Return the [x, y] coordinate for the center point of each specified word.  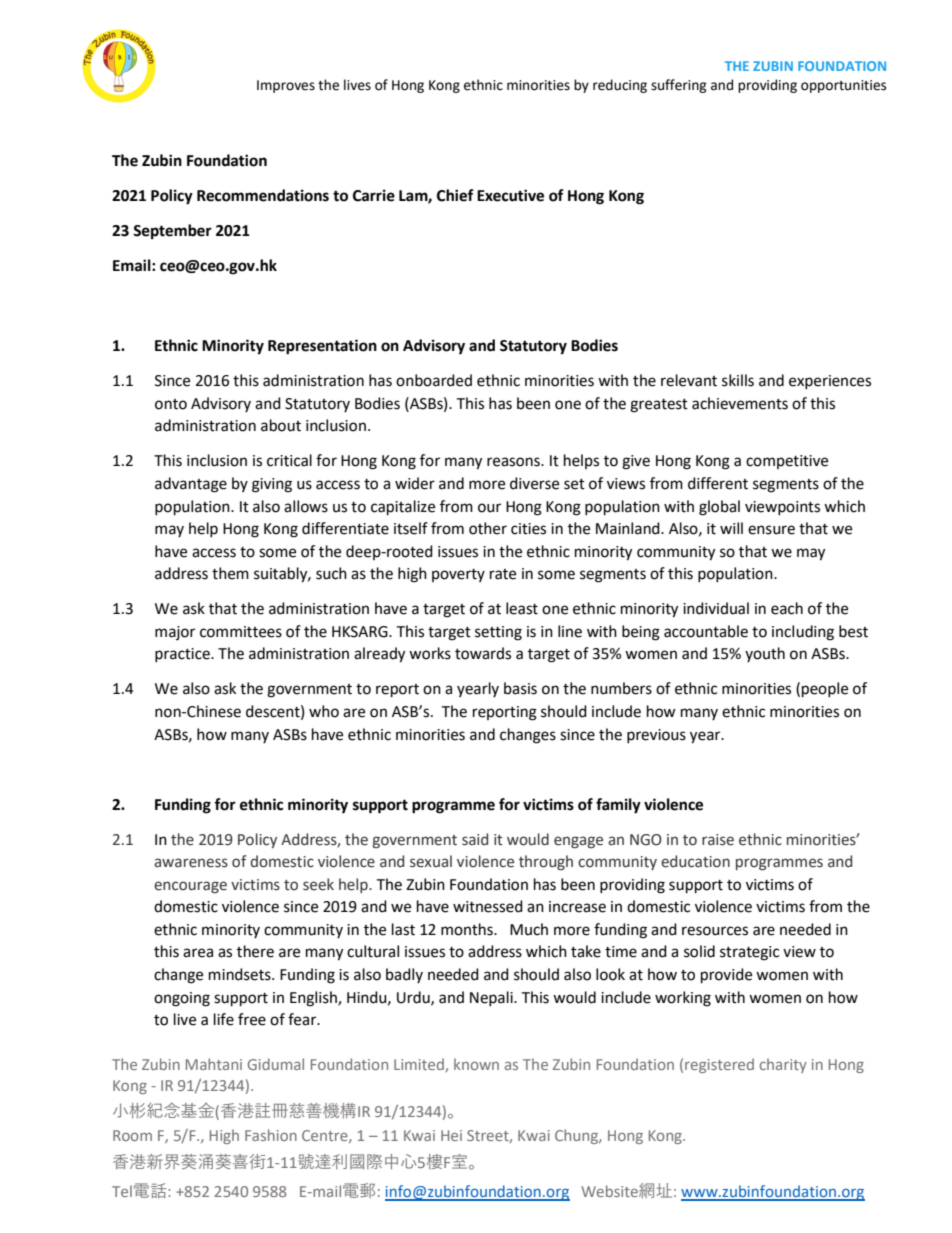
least [522, 608]
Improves [286, 86]
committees [241, 632]
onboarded [434, 380]
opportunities [843, 86]
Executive [510, 195]
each [787, 608]
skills [738, 380]
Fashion [271, 1135]
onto [171, 404]
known [476, 1064]
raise [718, 840]
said [475, 839]
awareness [191, 863]
